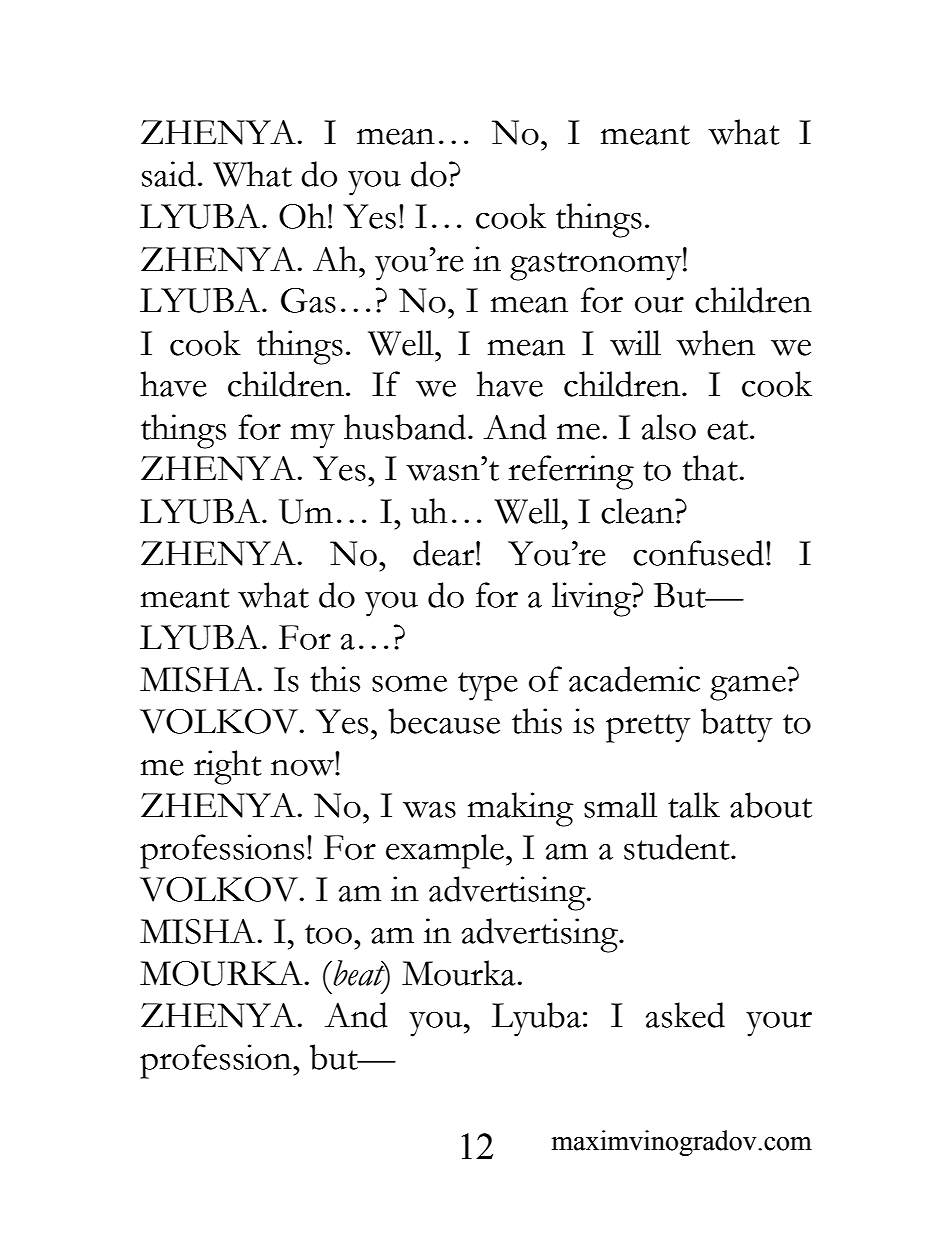 The height and width of the screenshot is (1233, 952). I want to click on husband, so click(406, 427).
